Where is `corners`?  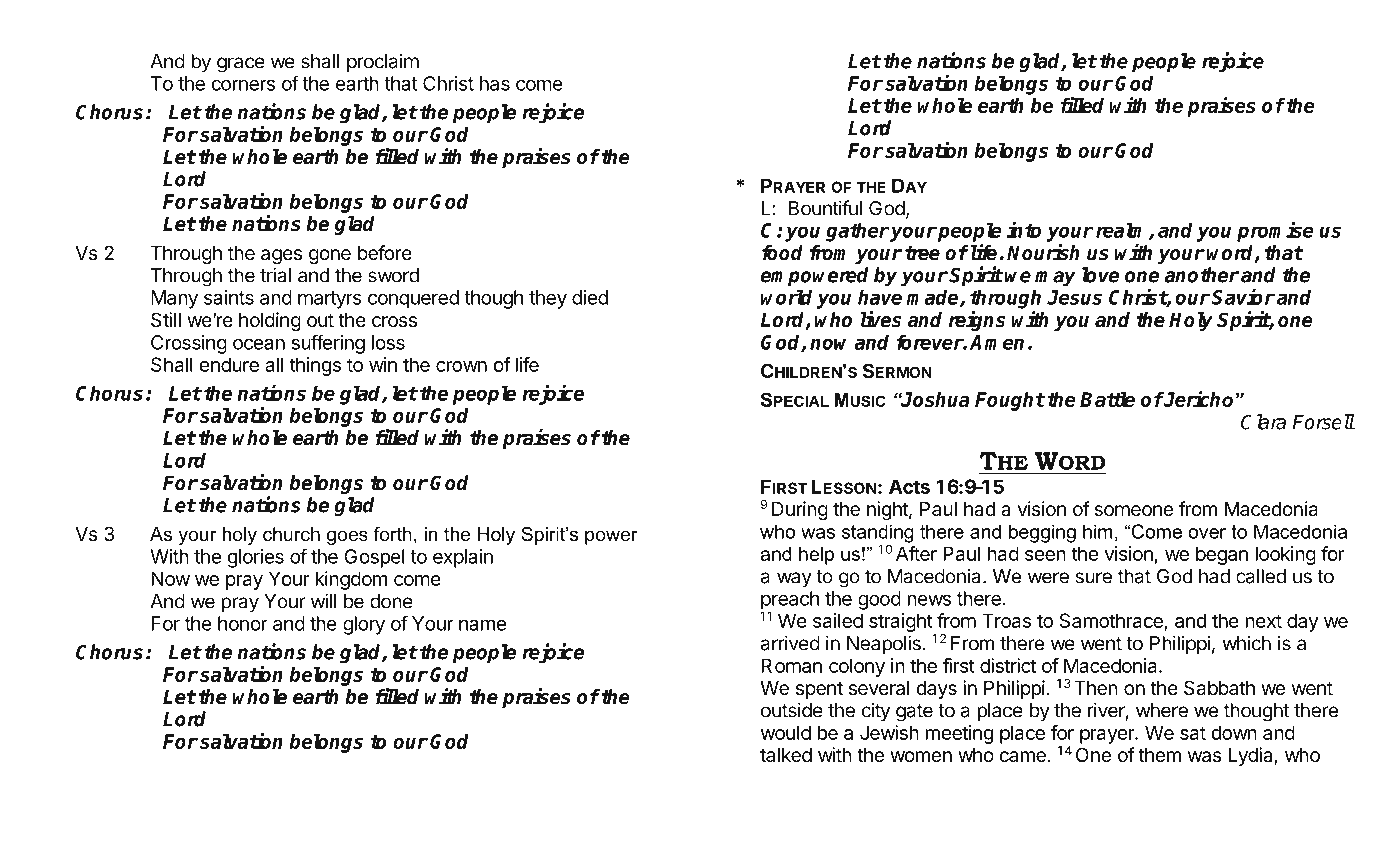 corners is located at coordinates (243, 85).
